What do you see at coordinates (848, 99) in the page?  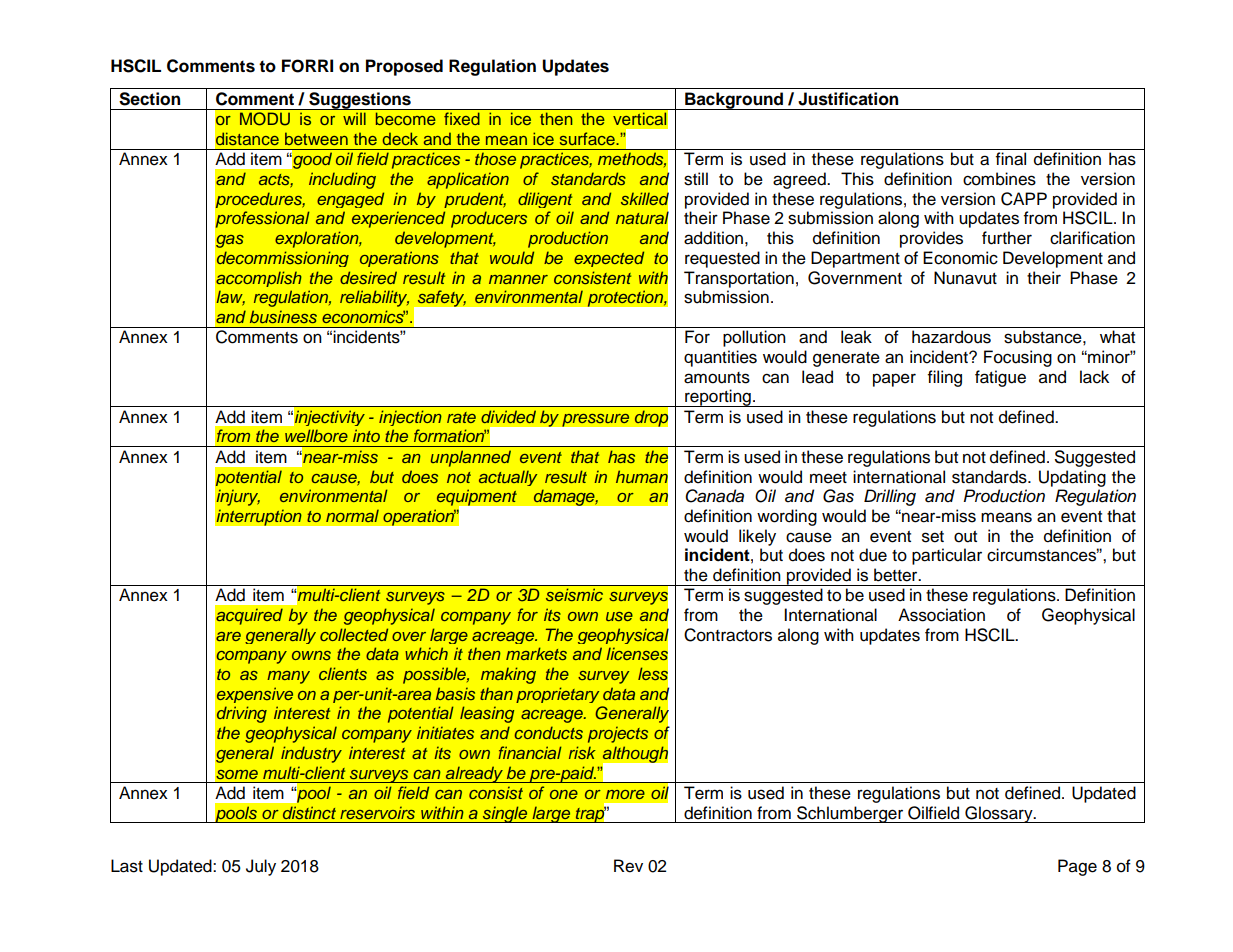 I see `Justification` at bounding box center [848, 99].
